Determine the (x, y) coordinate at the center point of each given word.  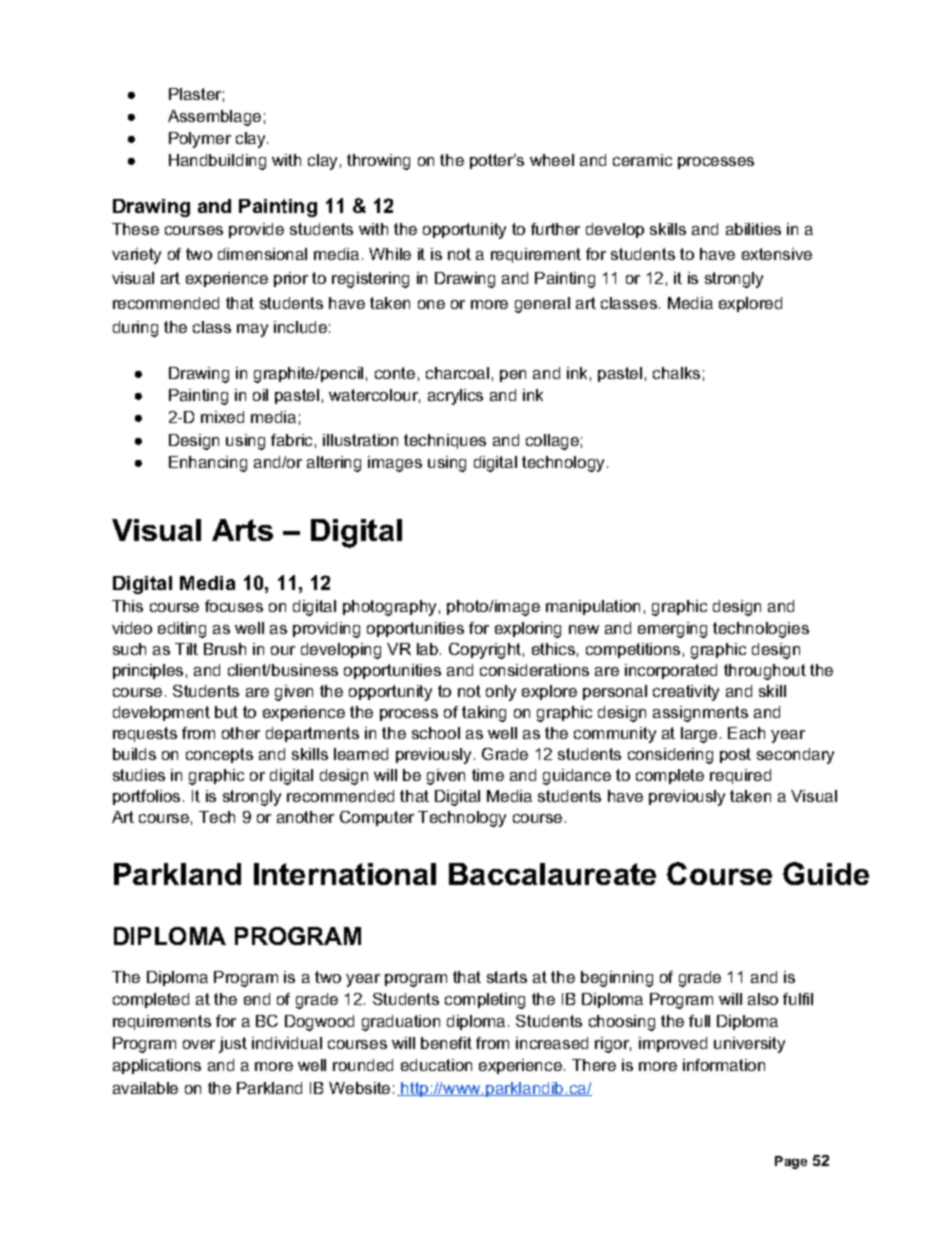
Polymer (200, 140)
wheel (552, 160)
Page (791, 1162)
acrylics (455, 397)
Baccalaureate (552, 874)
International (345, 874)
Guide (826, 873)
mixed (222, 417)
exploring (528, 630)
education (436, 1065)
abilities (753, 229)
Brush (225, 649)
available (145, 1088)
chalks (676, 373)
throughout (765, 672)
